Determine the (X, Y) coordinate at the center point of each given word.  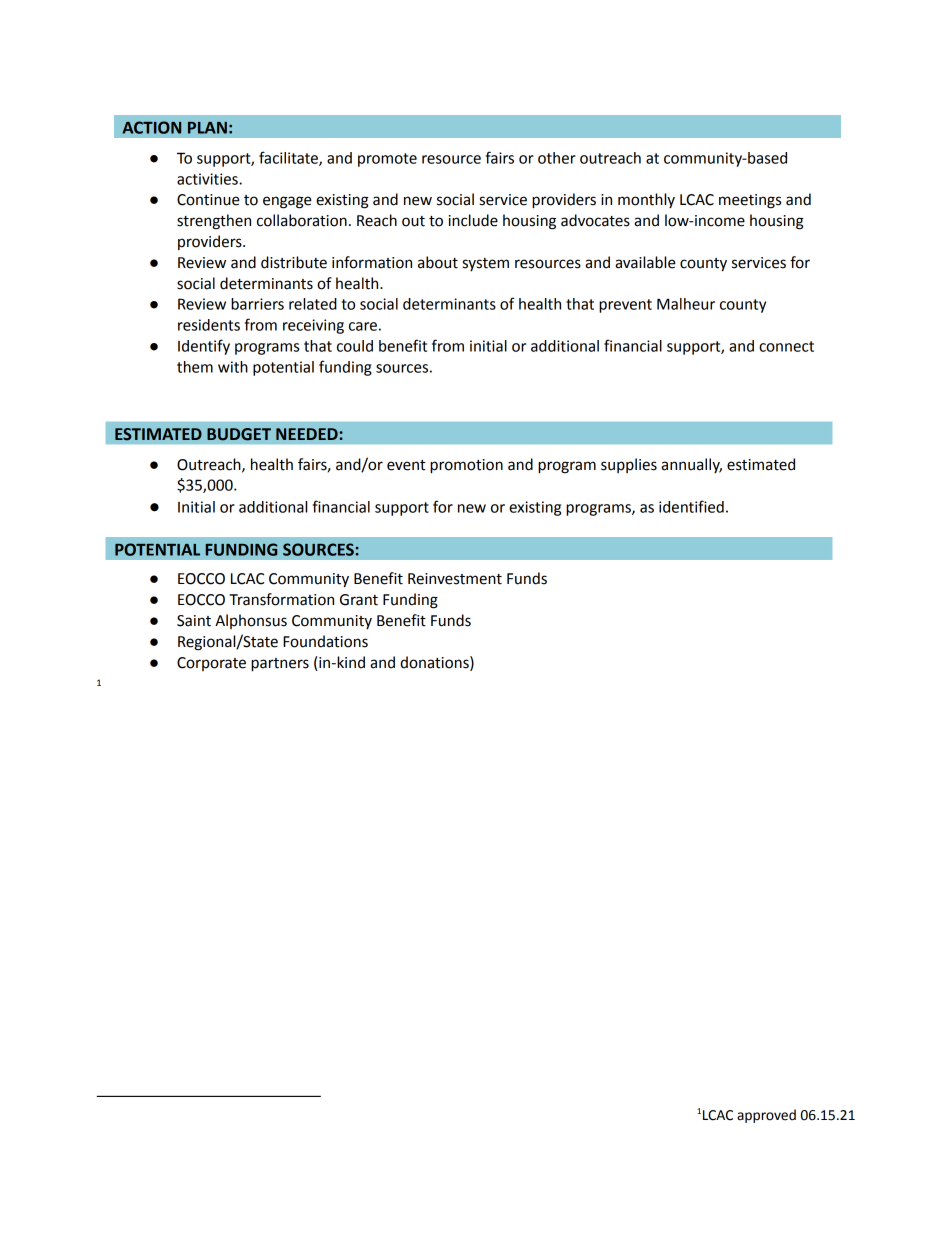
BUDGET (239, 434)
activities (208, 179)
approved (766, 1116)
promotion (466, 466)
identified (691, 506)
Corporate (211, 664)
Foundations (325, 641)
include (473, 220)
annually (691, 465)
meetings (750, 201)
